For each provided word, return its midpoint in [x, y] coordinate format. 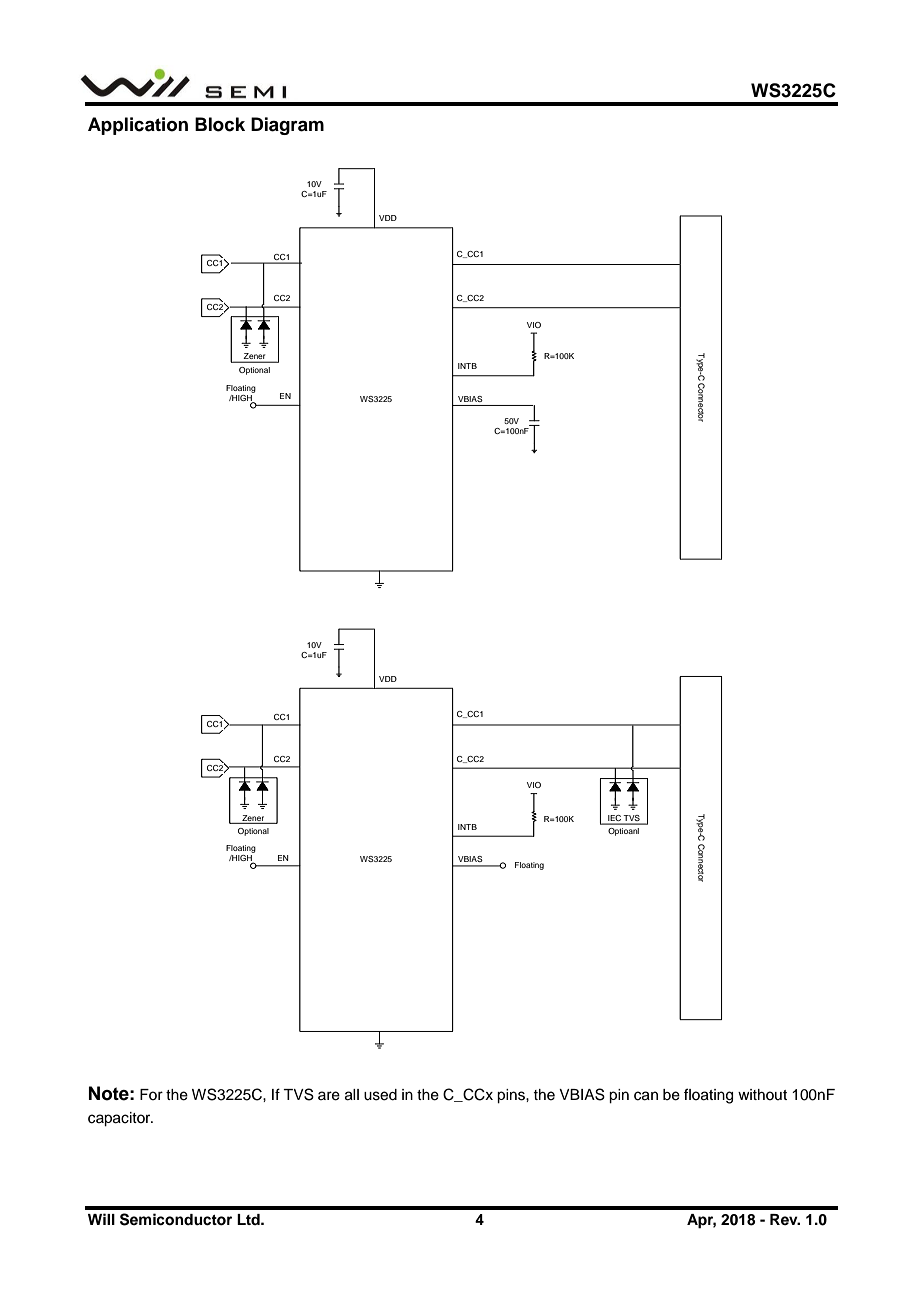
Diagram [287, 126]
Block [220, 124]
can [646, 1096]
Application [138, 126]
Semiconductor [176, 1219]
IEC [614, 819]
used [380, 1095]
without [762, 1094]
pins [512, 1096]
